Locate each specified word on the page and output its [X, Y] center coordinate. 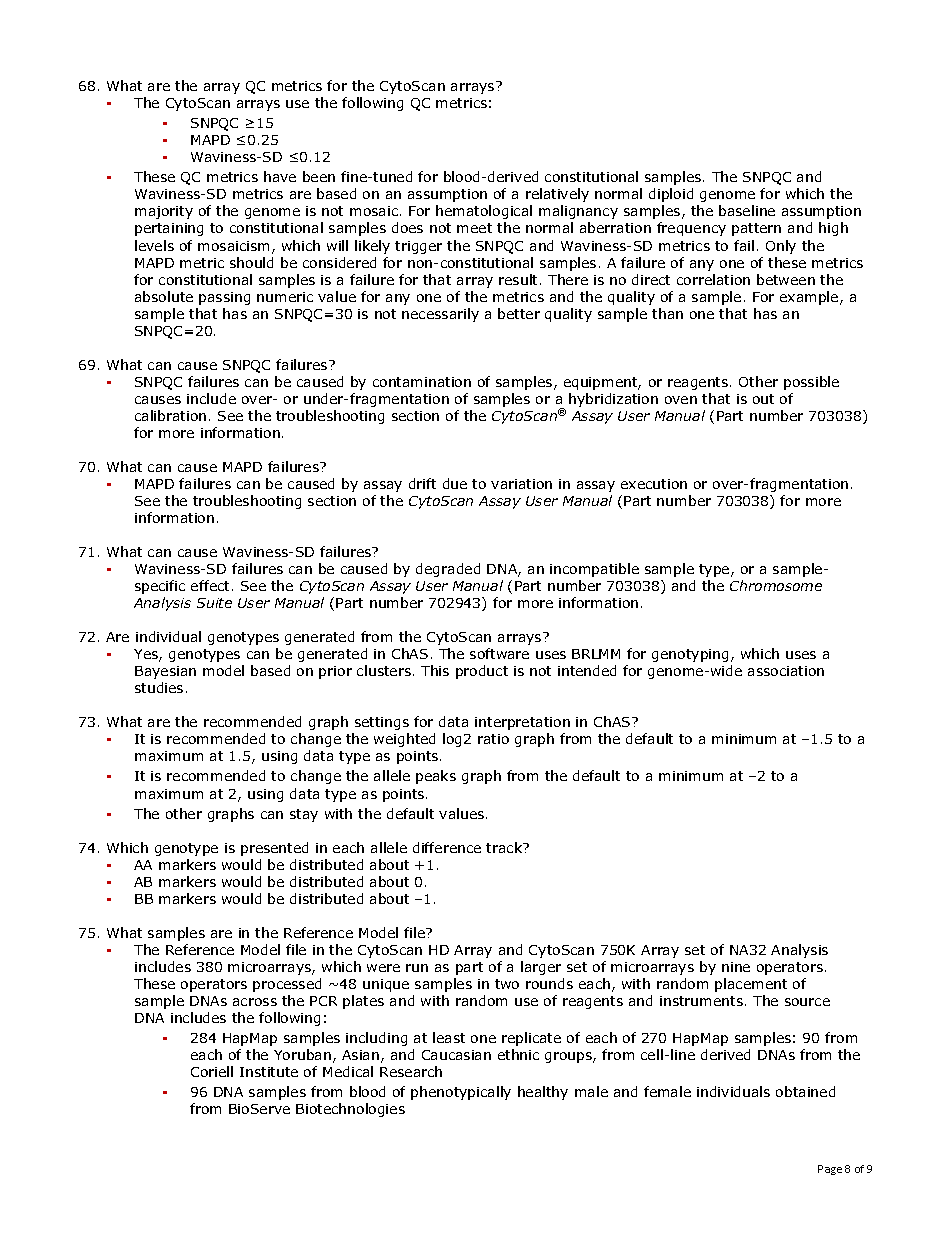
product [482, 672]
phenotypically [461, 1093]
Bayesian [165, 672]
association [786, 671]
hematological [484, 212]
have [280, 176]
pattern [756, 229]
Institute [269, 1072]
